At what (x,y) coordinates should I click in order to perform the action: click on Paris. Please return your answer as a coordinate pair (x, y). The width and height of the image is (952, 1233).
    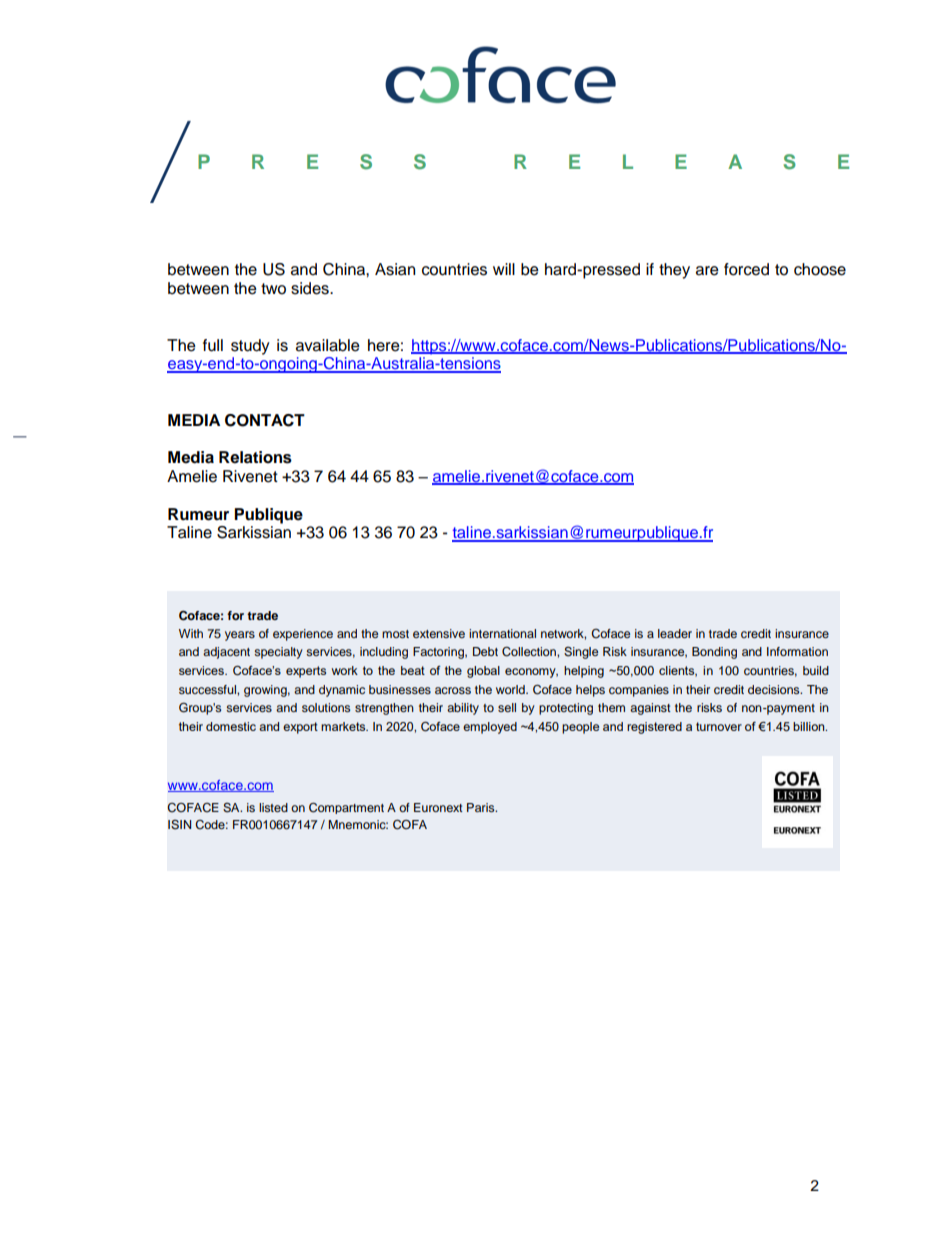
    Looking at the image, I should click on (482, 807).
